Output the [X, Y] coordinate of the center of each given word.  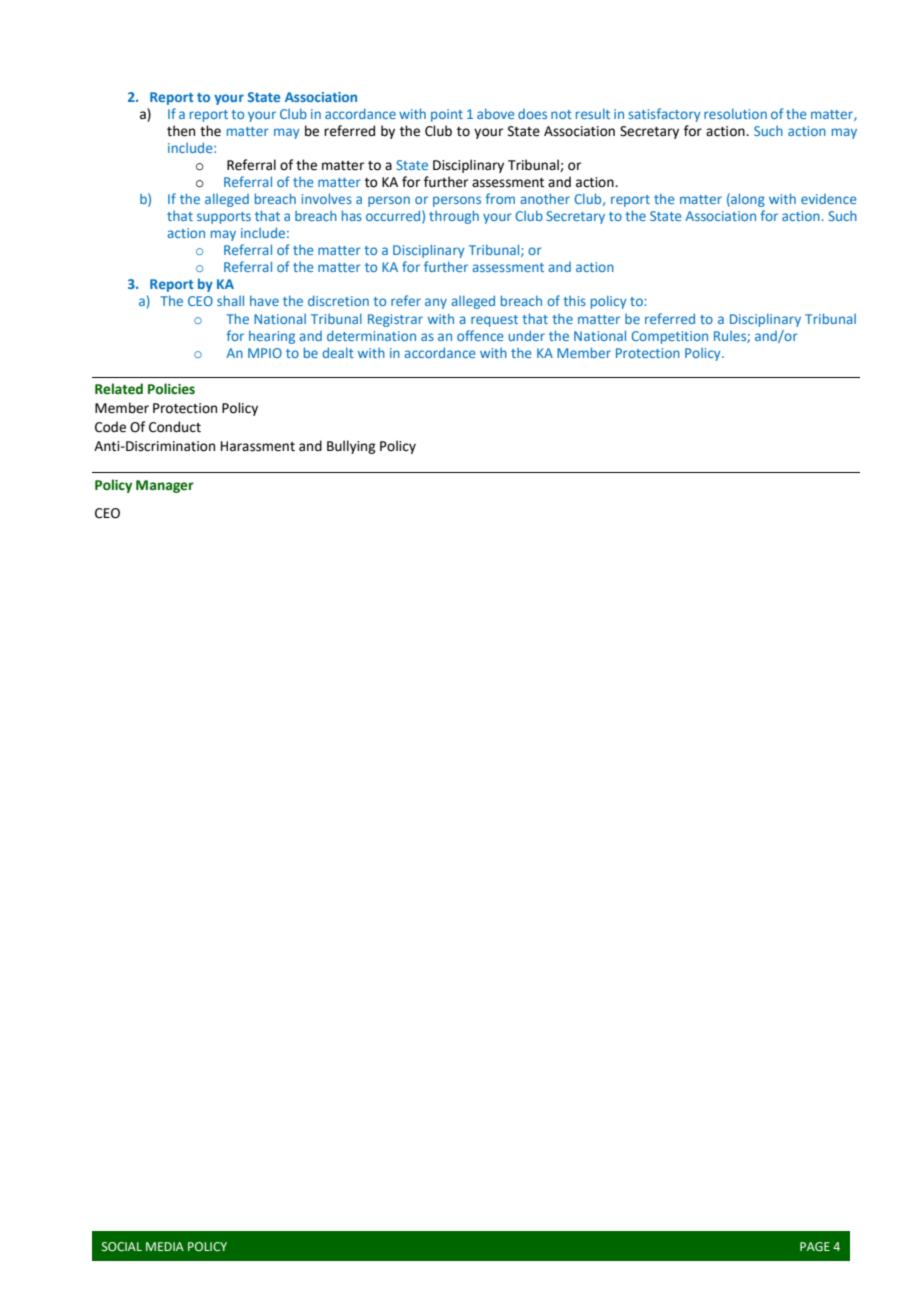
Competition [669, 337]
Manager [165, 486]
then [181, 131]
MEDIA [165, 1246]
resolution [735, 114]
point [447, 115]
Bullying [351, 447]
